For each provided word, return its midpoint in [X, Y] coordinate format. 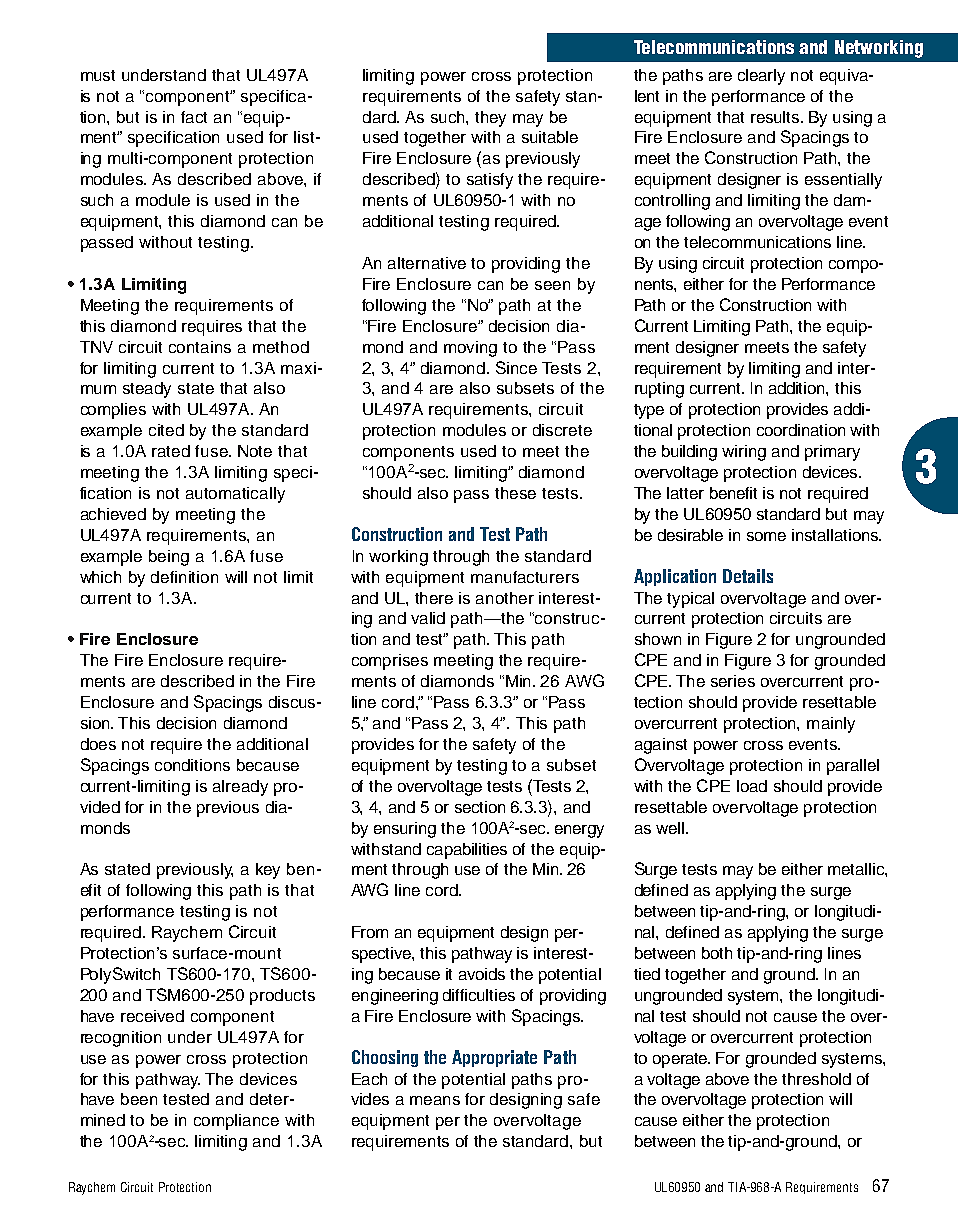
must [98, 75]
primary [832, 453]
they [490, 119]
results [776, 117]
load [752, 786]
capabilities [467, 851]
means [435, 1100]
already [240, 788]
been [139, 1099]
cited [166, 430]
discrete [562, 430]
